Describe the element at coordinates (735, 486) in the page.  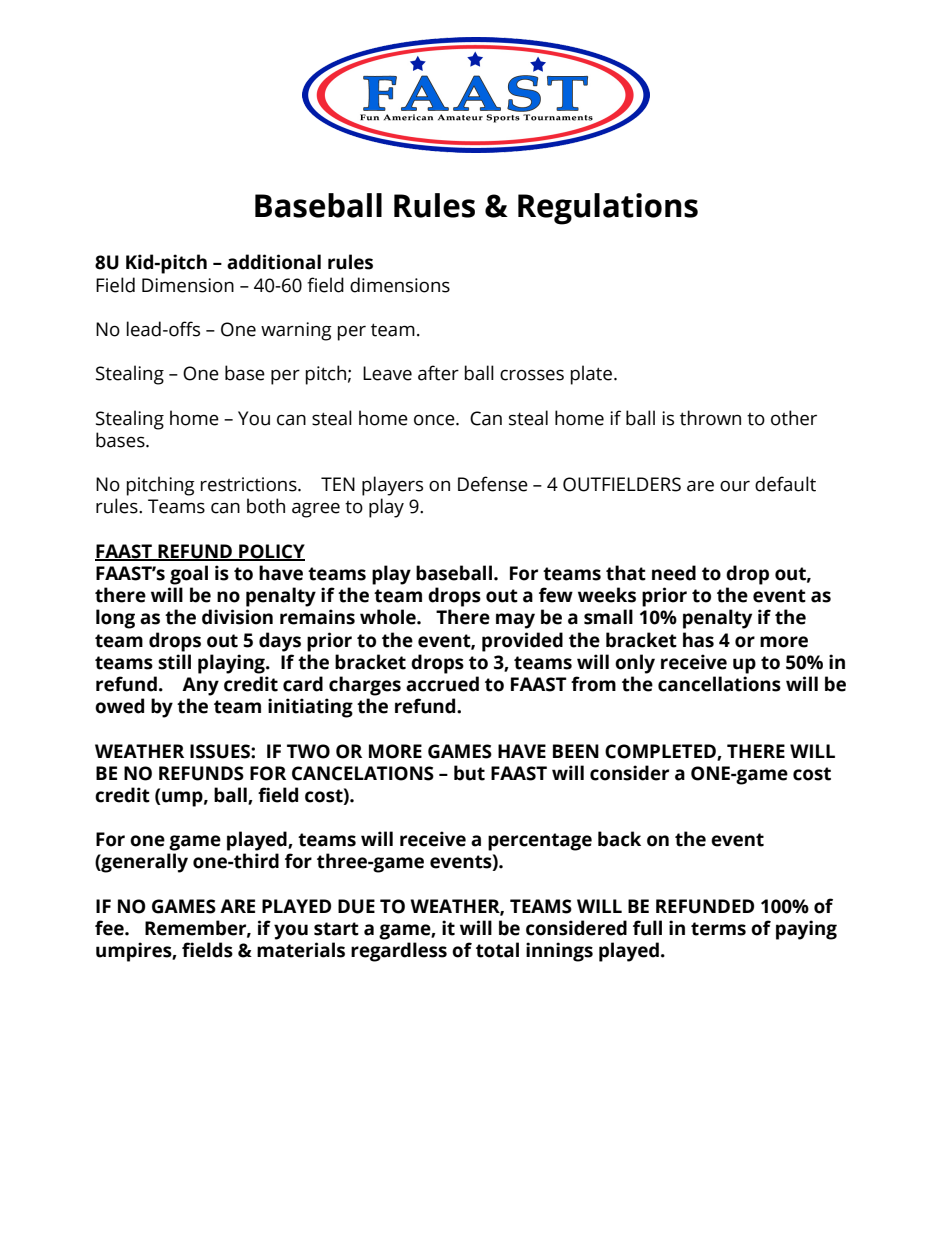
I see `our` at that location.
